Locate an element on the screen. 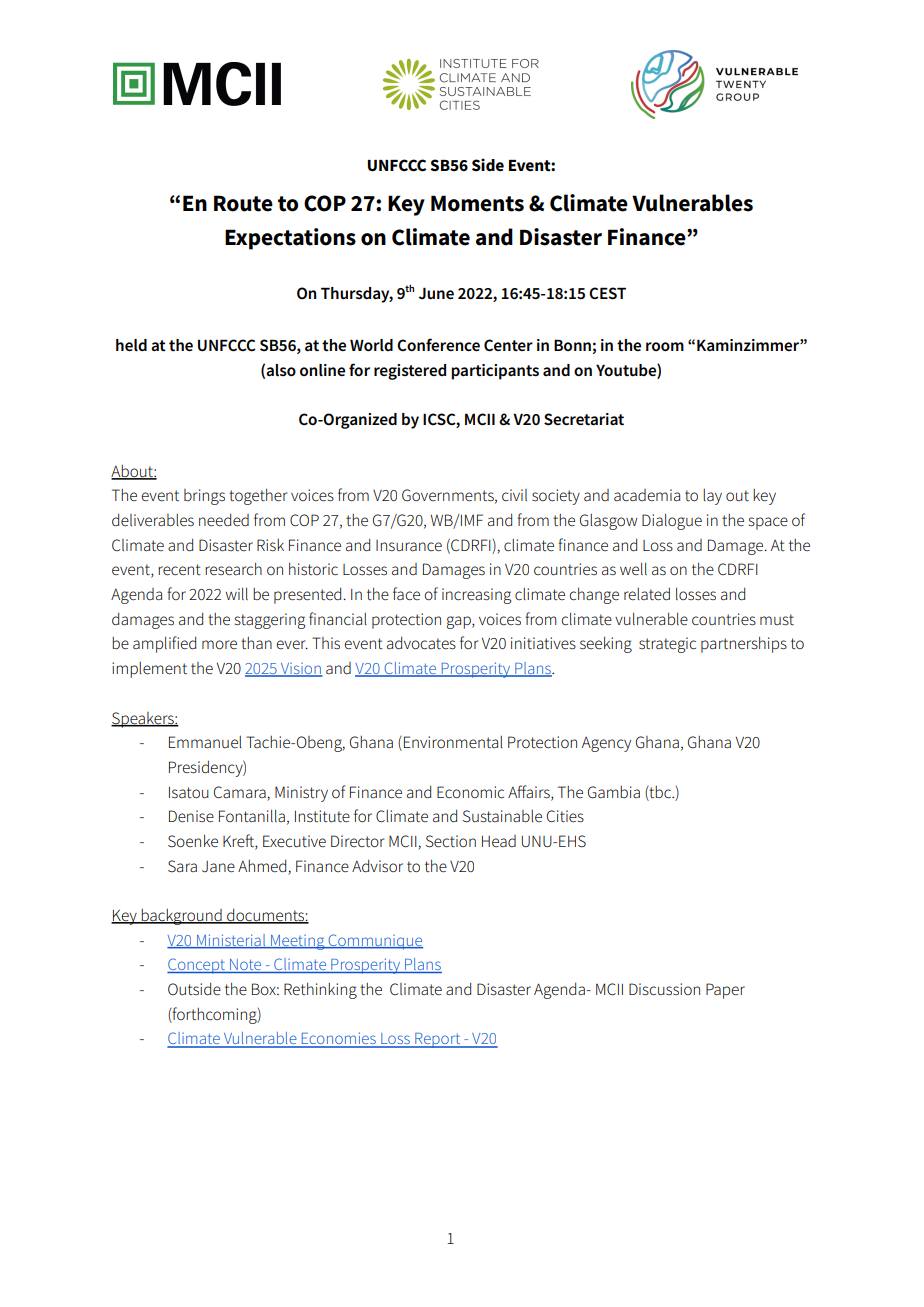 The height and width of the screenshot is (1307, 924). CEST is located at coordinates (607, 293).
